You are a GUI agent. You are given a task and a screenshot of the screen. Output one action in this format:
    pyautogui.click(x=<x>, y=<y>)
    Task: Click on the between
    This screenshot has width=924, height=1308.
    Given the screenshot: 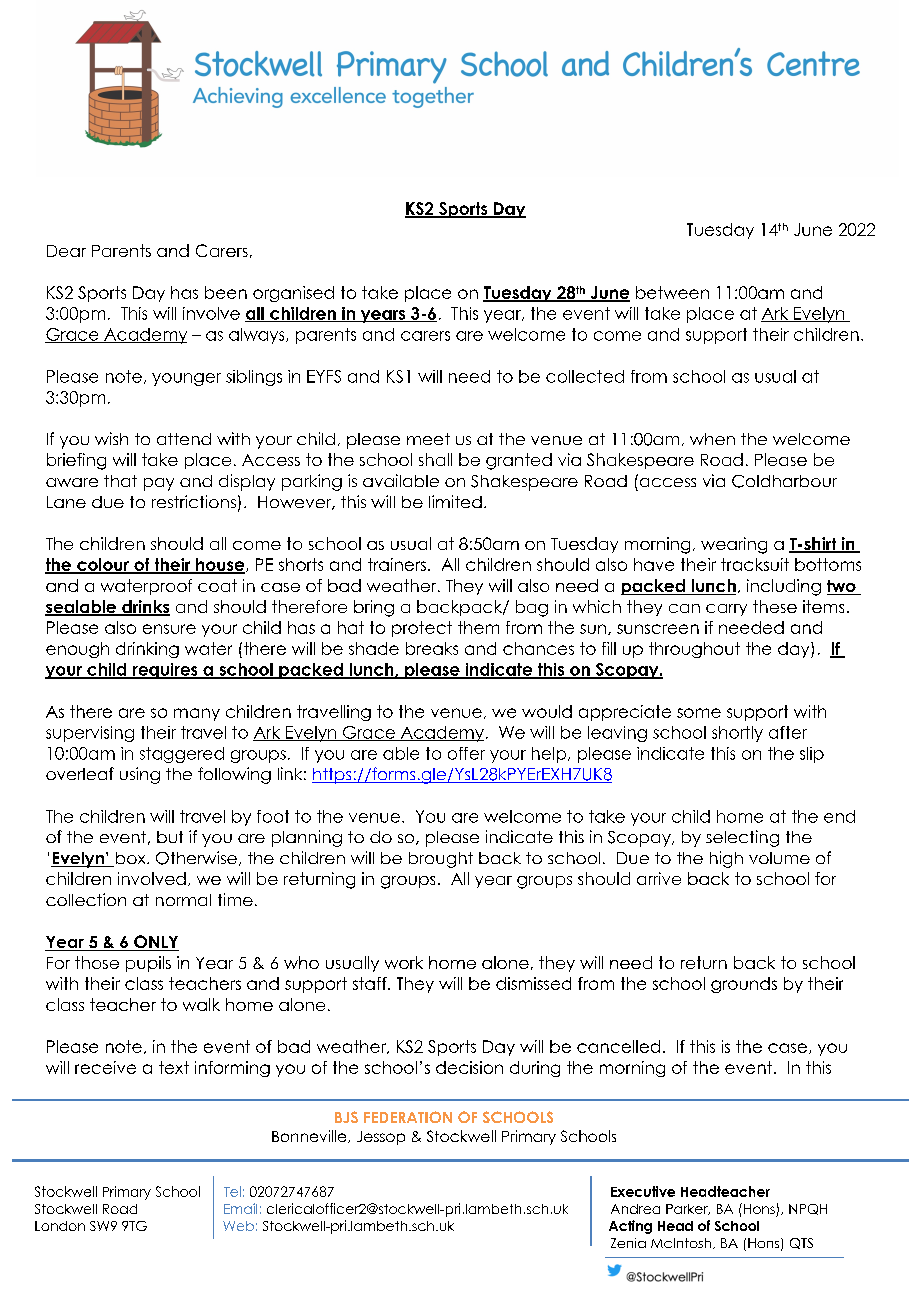 What is the action you would take?
    pyautogui.click(x=672, y=292)
